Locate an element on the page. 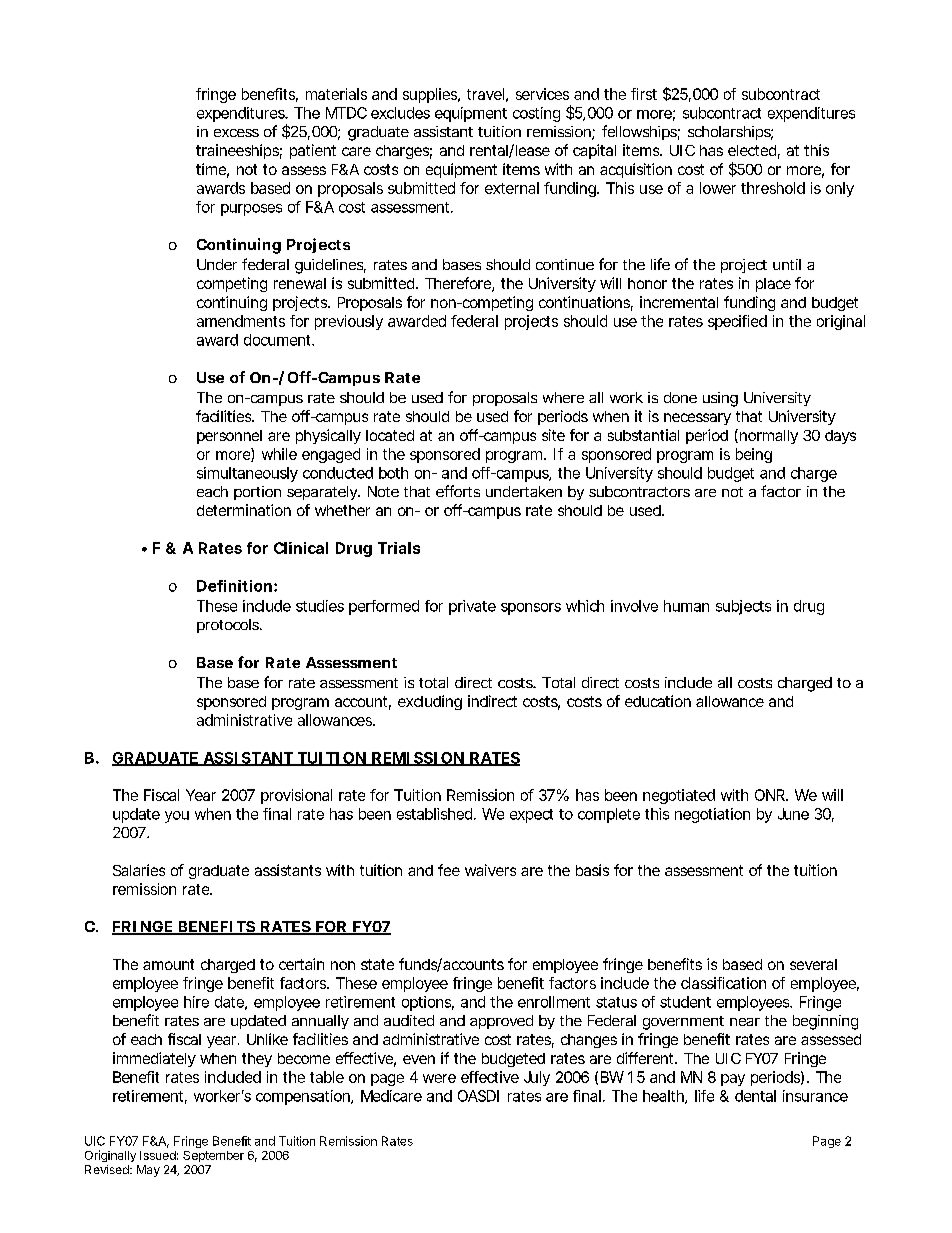 Image resolution: width=952 pixels, height=1233 pixels. September is located at coordinates (213, 1156).
